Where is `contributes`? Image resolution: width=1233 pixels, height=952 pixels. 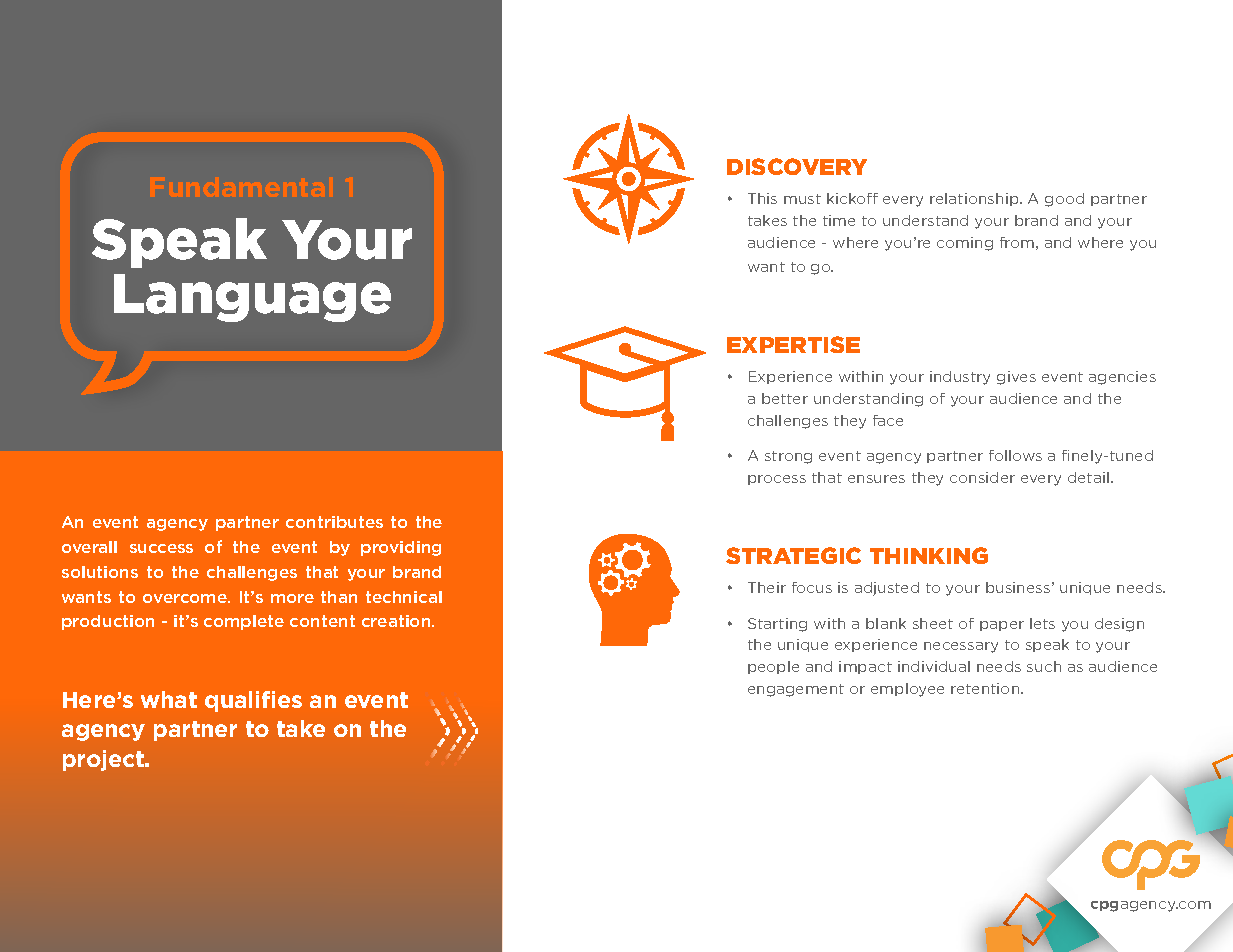 contributes is located at coordinates (334, 522).
